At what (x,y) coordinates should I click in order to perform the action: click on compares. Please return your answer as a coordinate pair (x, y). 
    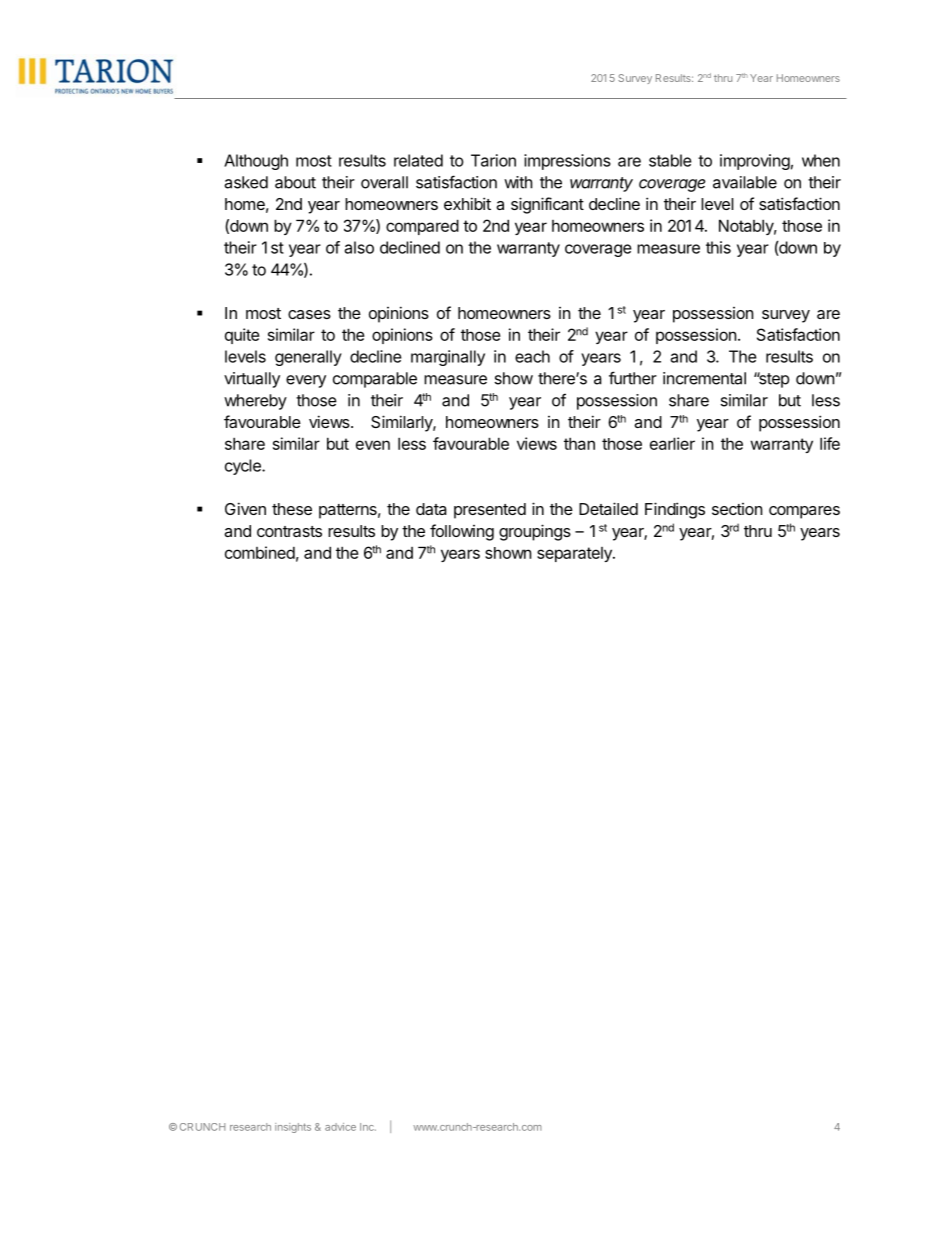
    Looking at the image, I should click on (804, 512).
